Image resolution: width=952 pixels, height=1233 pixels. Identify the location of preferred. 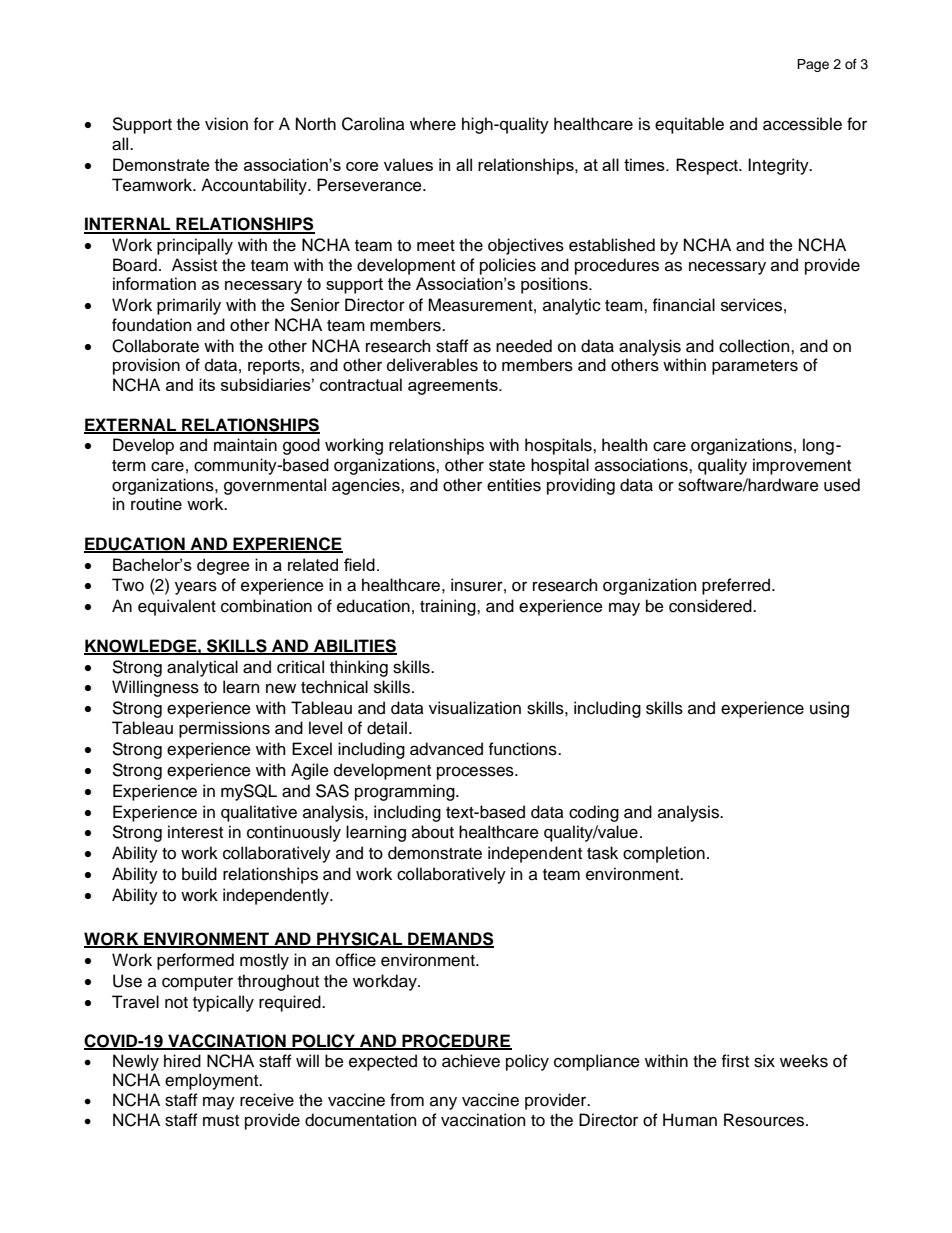
(737, 586).
